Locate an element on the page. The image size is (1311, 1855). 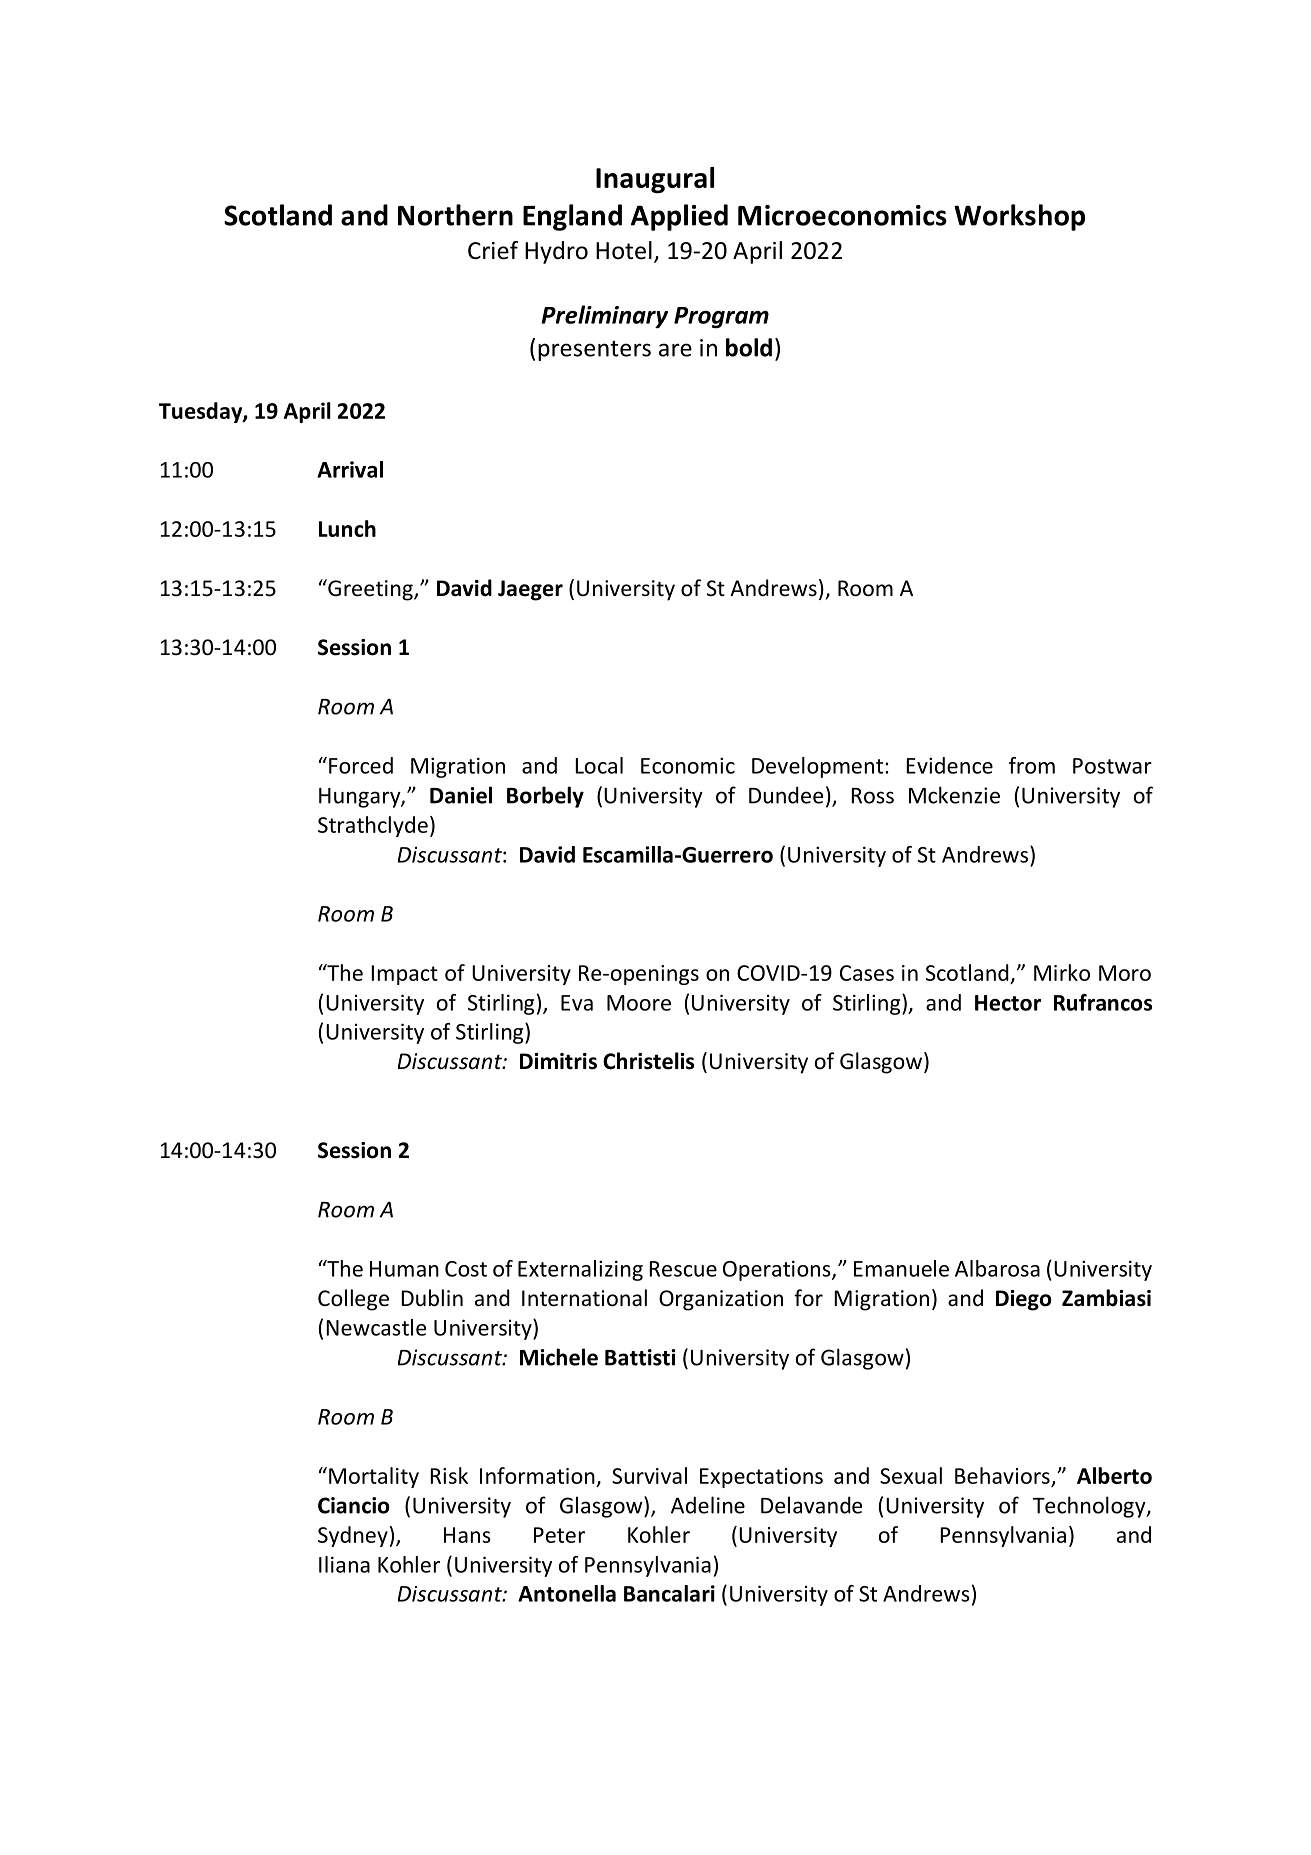
Hans is located at coordinates (467, 1535).
